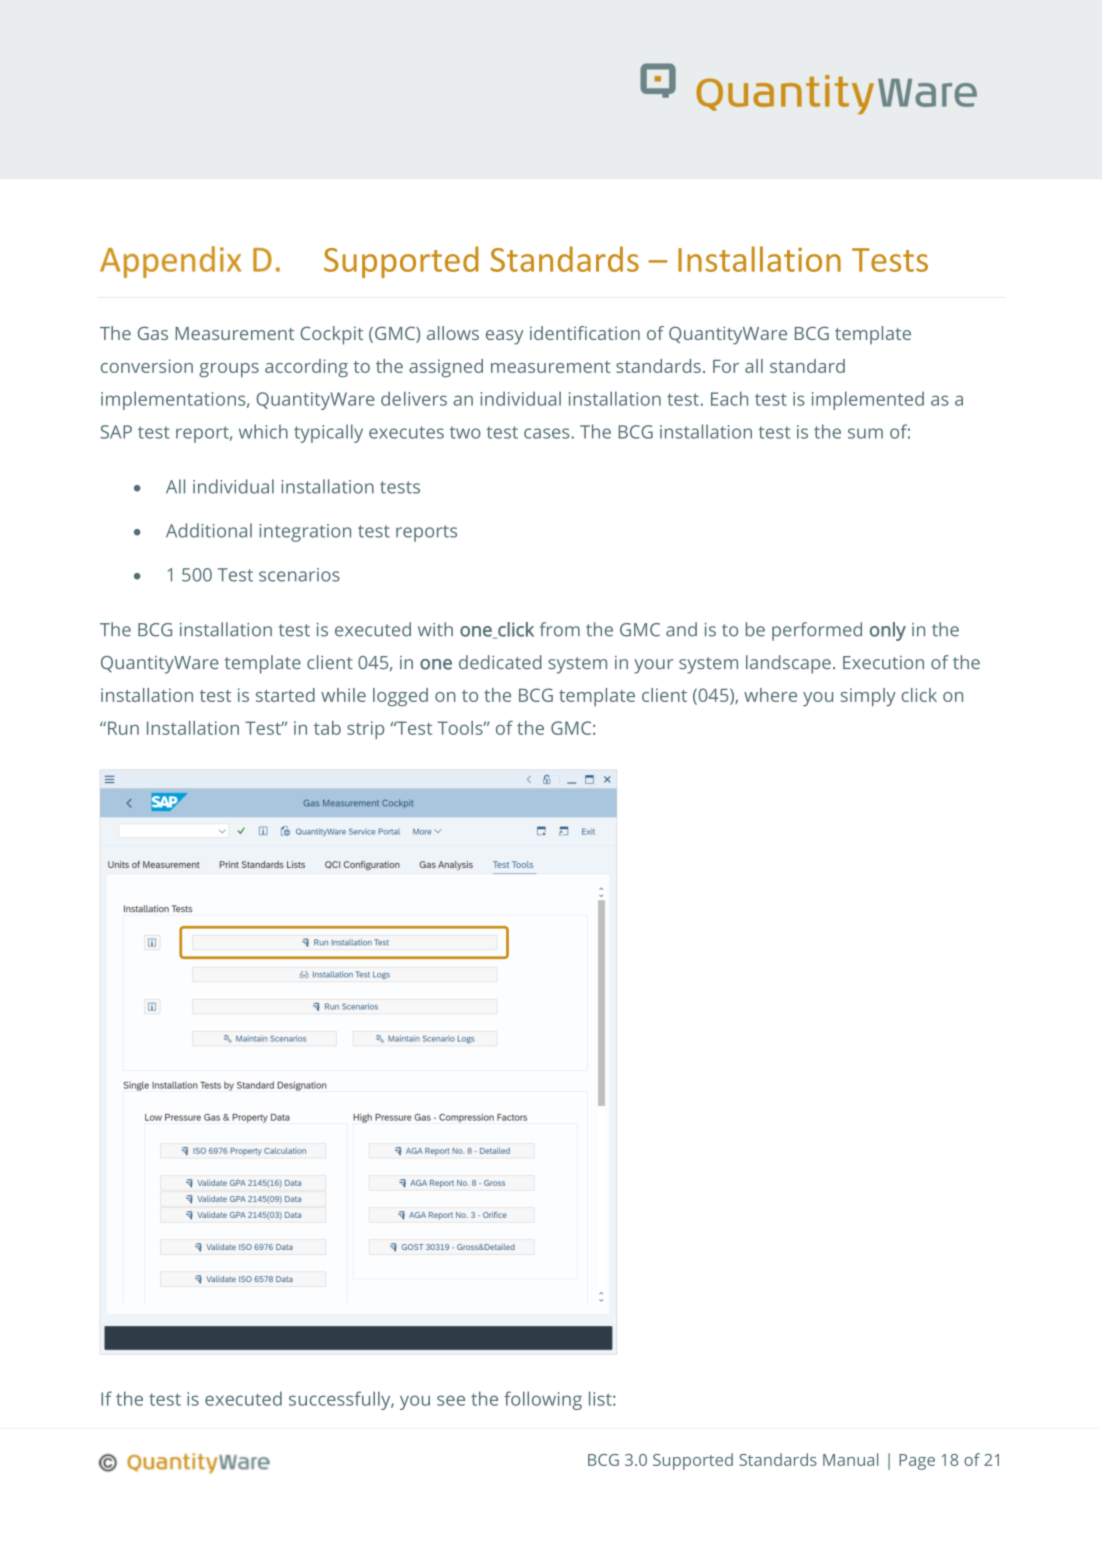 Image resolution: width=1102 pixels, height=1559 pixels. I want to click on Run, so click(123, 728).
